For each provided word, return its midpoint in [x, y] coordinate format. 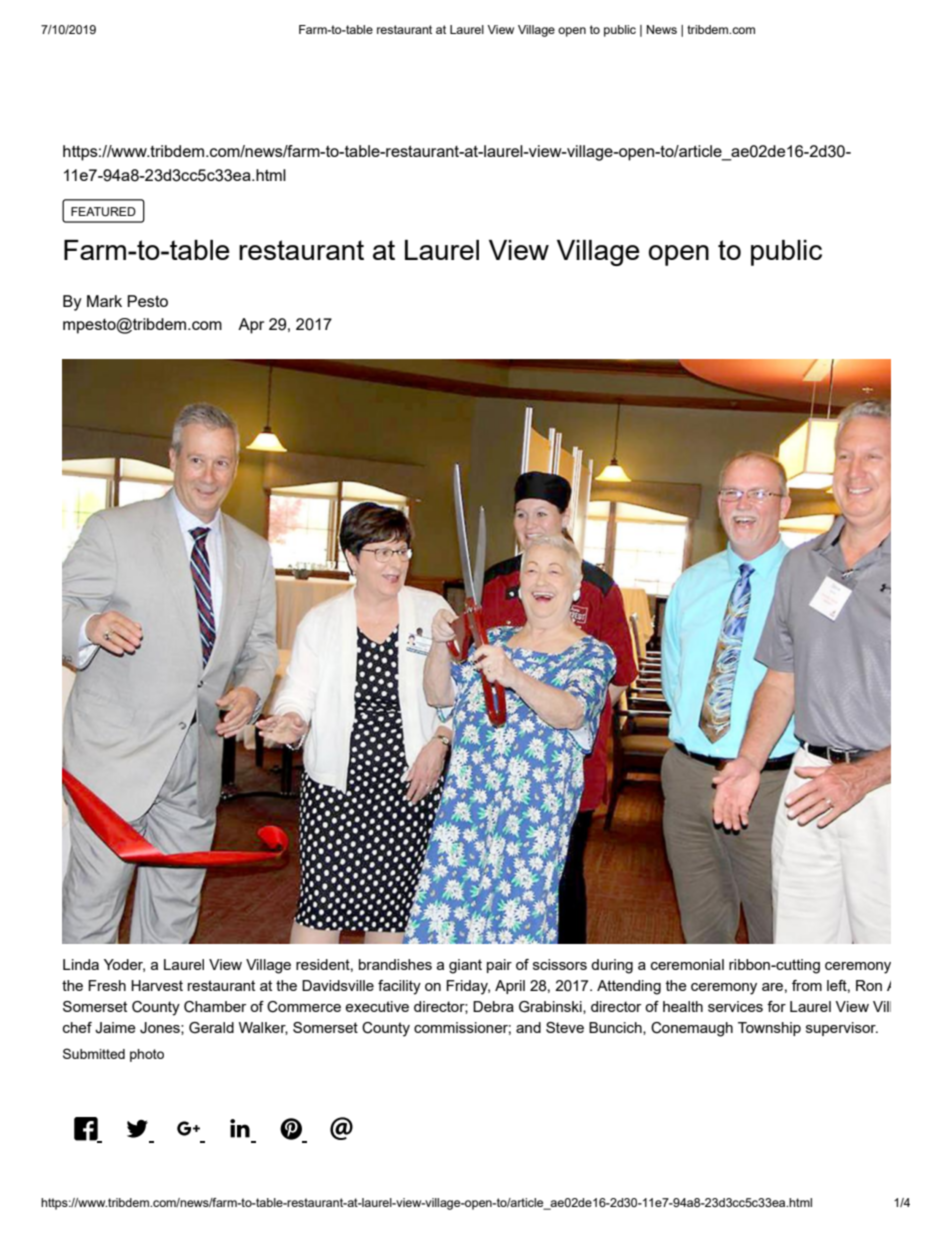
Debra [493, 1006]
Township [769, 1029]
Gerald [211, 1028]
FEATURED [103, 212]
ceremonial [687, 964]
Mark [104, 301]
